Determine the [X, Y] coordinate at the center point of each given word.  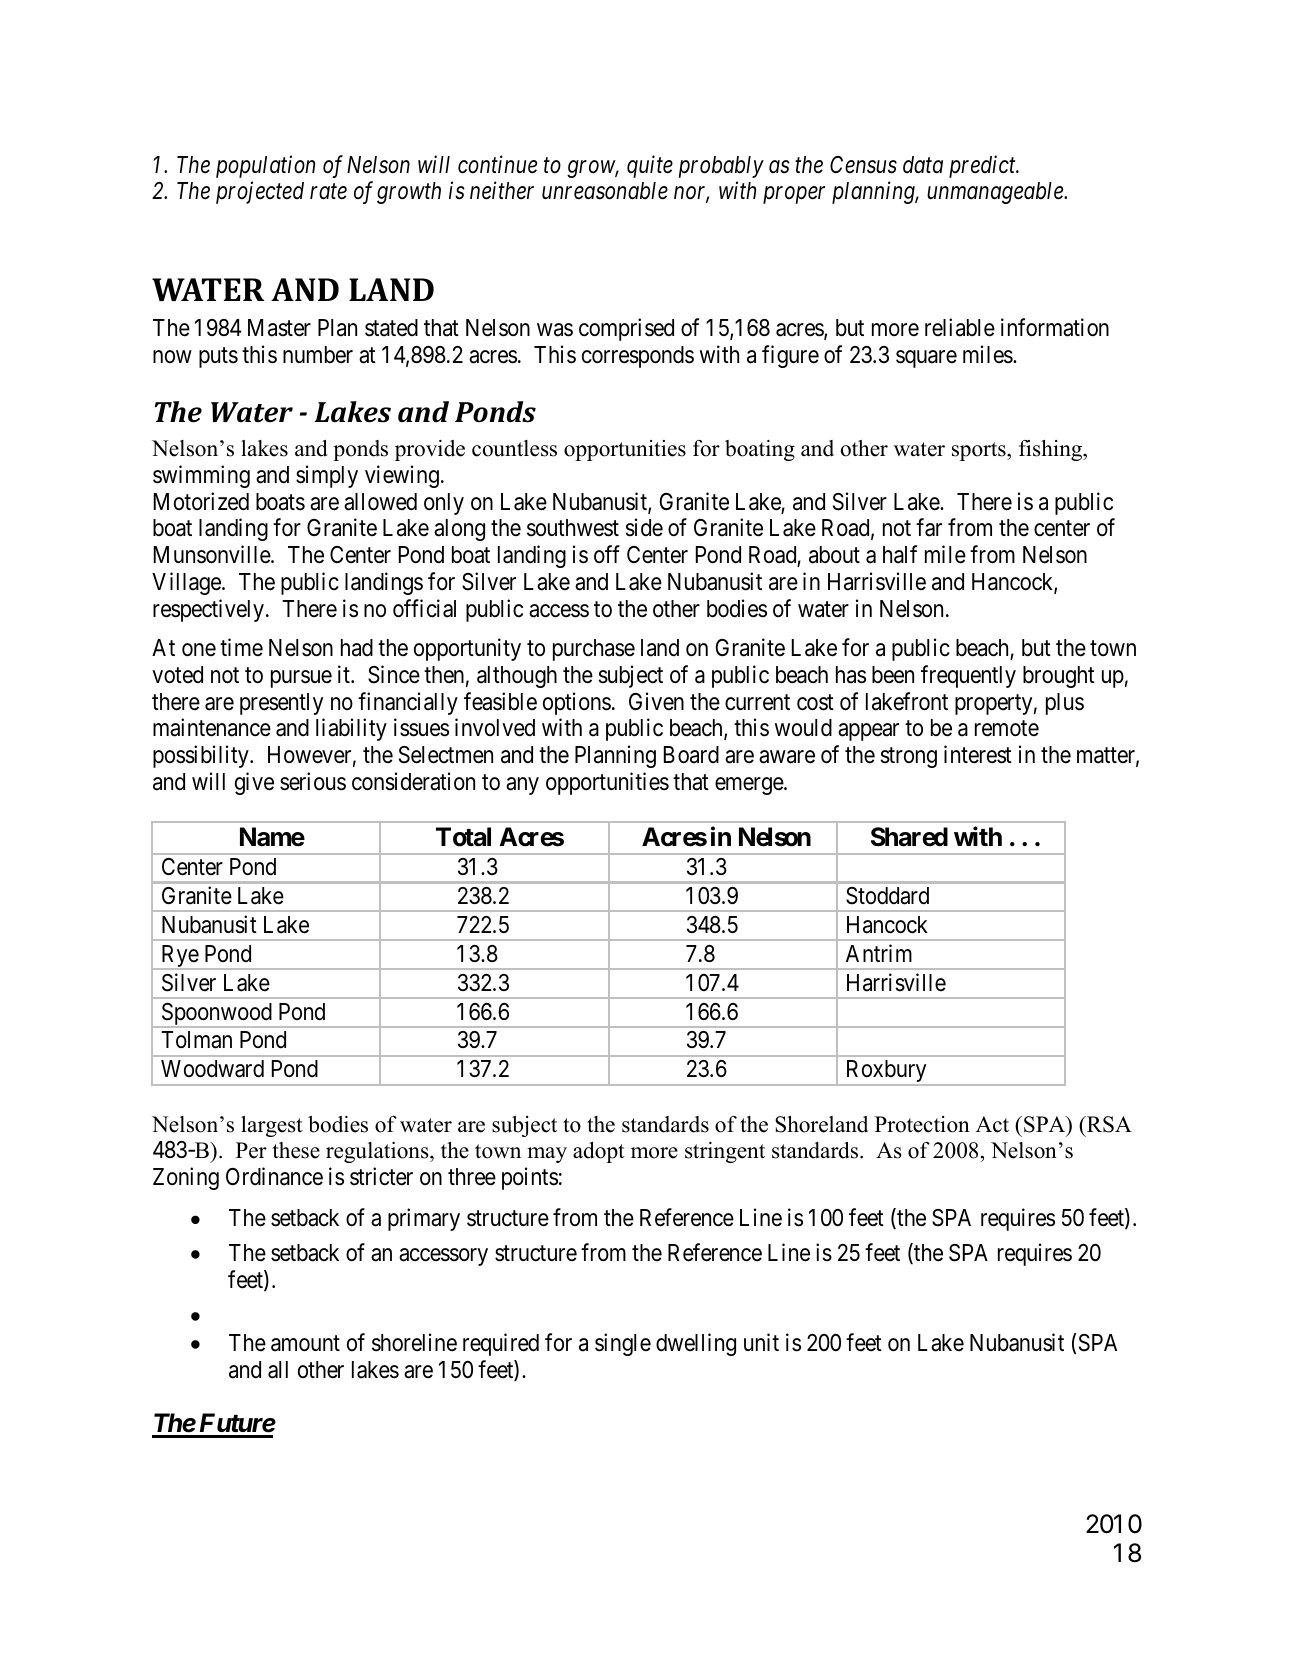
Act [992, 1124]
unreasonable [605, 191]
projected [260, 193]
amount [305, 1343]
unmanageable [996, 193]
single [623, 1344]
